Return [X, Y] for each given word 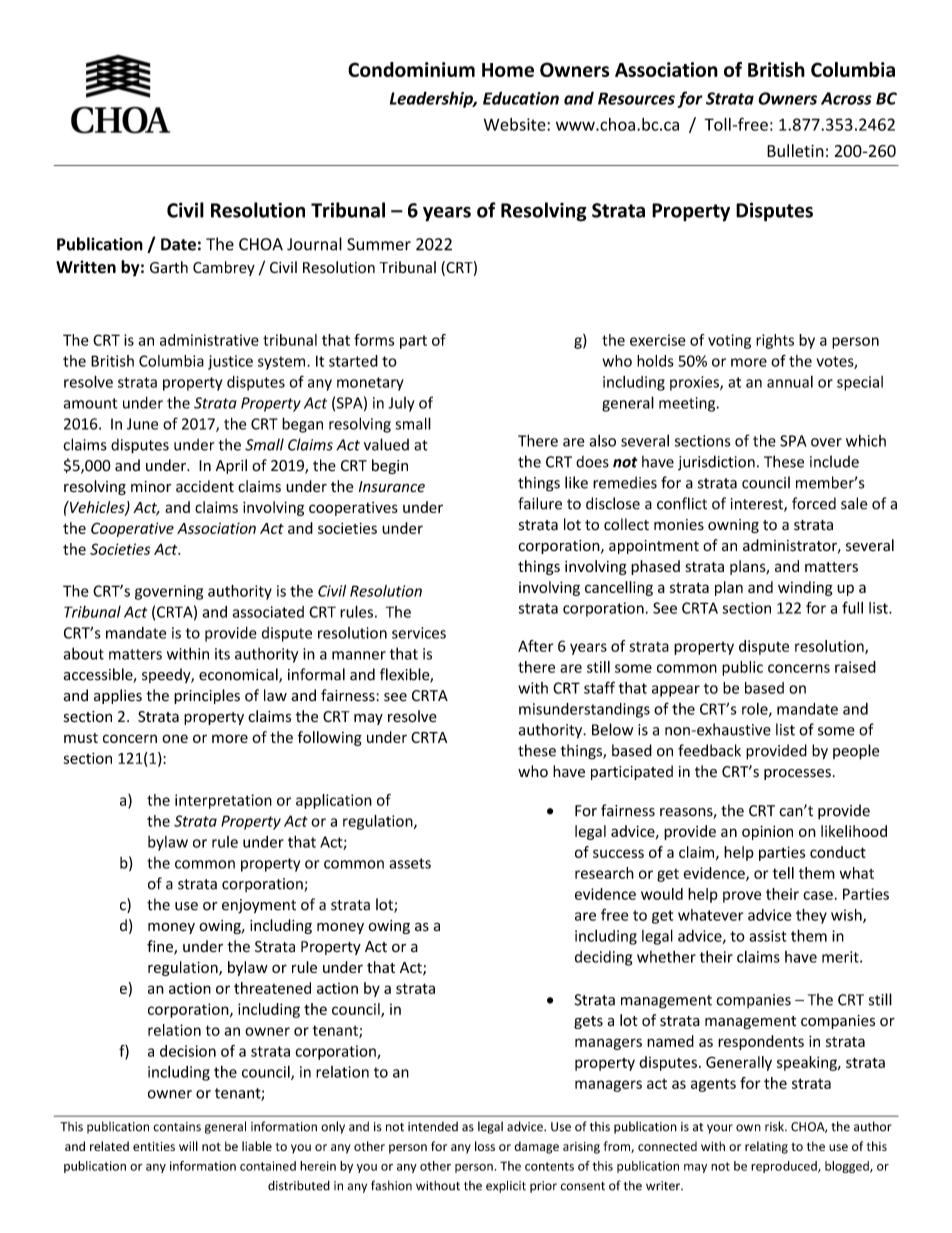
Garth [169, 267]
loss [485, 1146]
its [222, 654]
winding [805, 588]
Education [521, 98]
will [188, 1146]
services [419, 633]
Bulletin [795, 150]
